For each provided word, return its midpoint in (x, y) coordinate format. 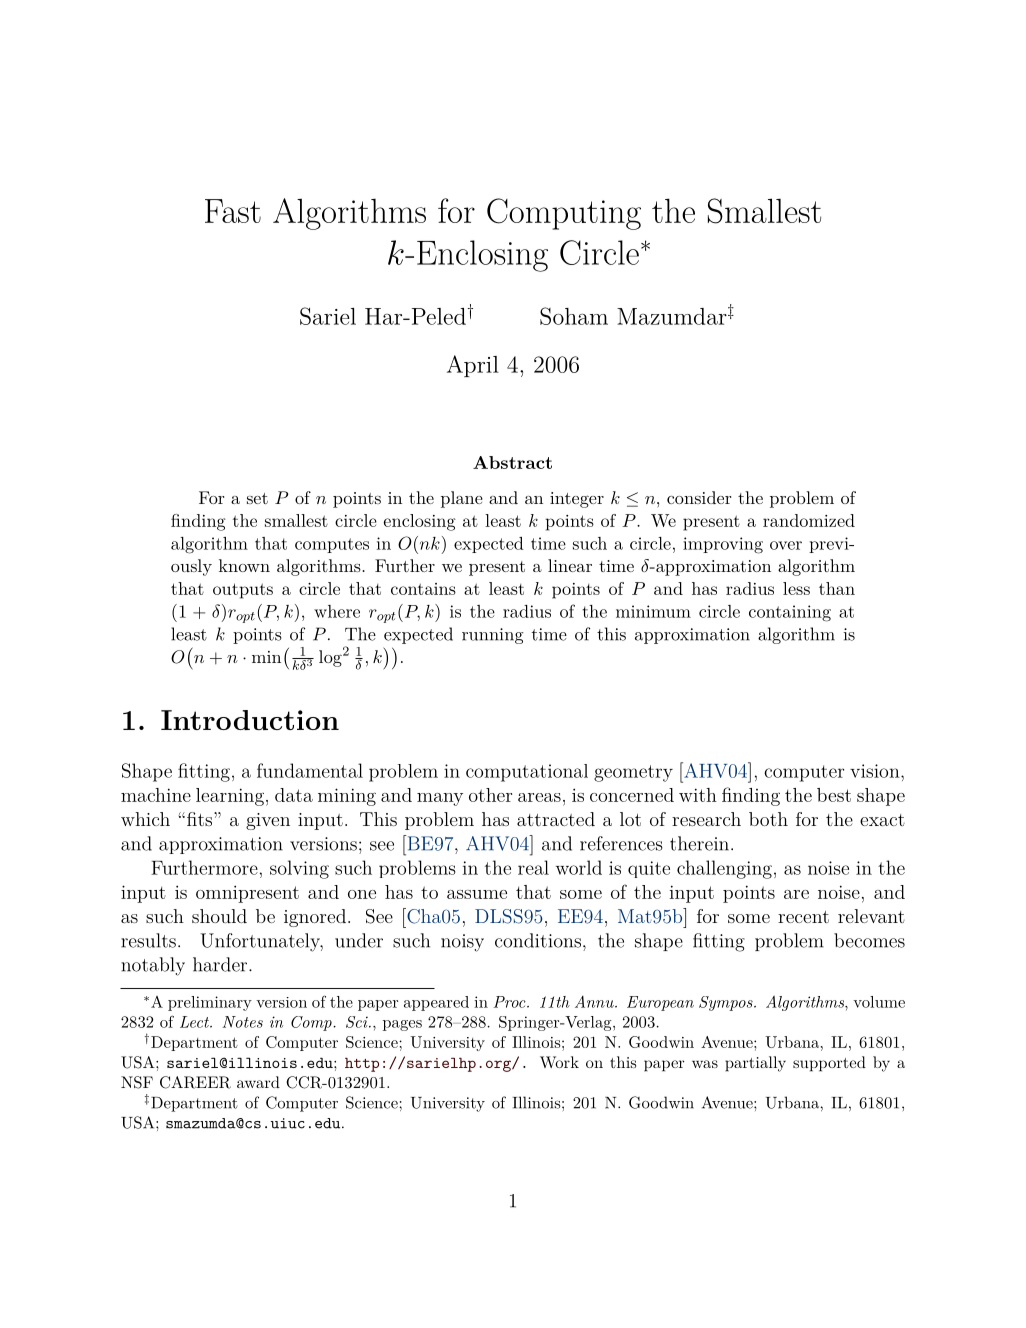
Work (559, 1062)
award (258, 1082)
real (533, 867)
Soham (574, 316)
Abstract (512, 462)
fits (201, 819)
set (257, 498)
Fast (233, 211)
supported (829, 1064)
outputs (243, 591)
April (473, 366)
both (768, 819)
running (493, 636)
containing (790, 613)
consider (699, 497)
